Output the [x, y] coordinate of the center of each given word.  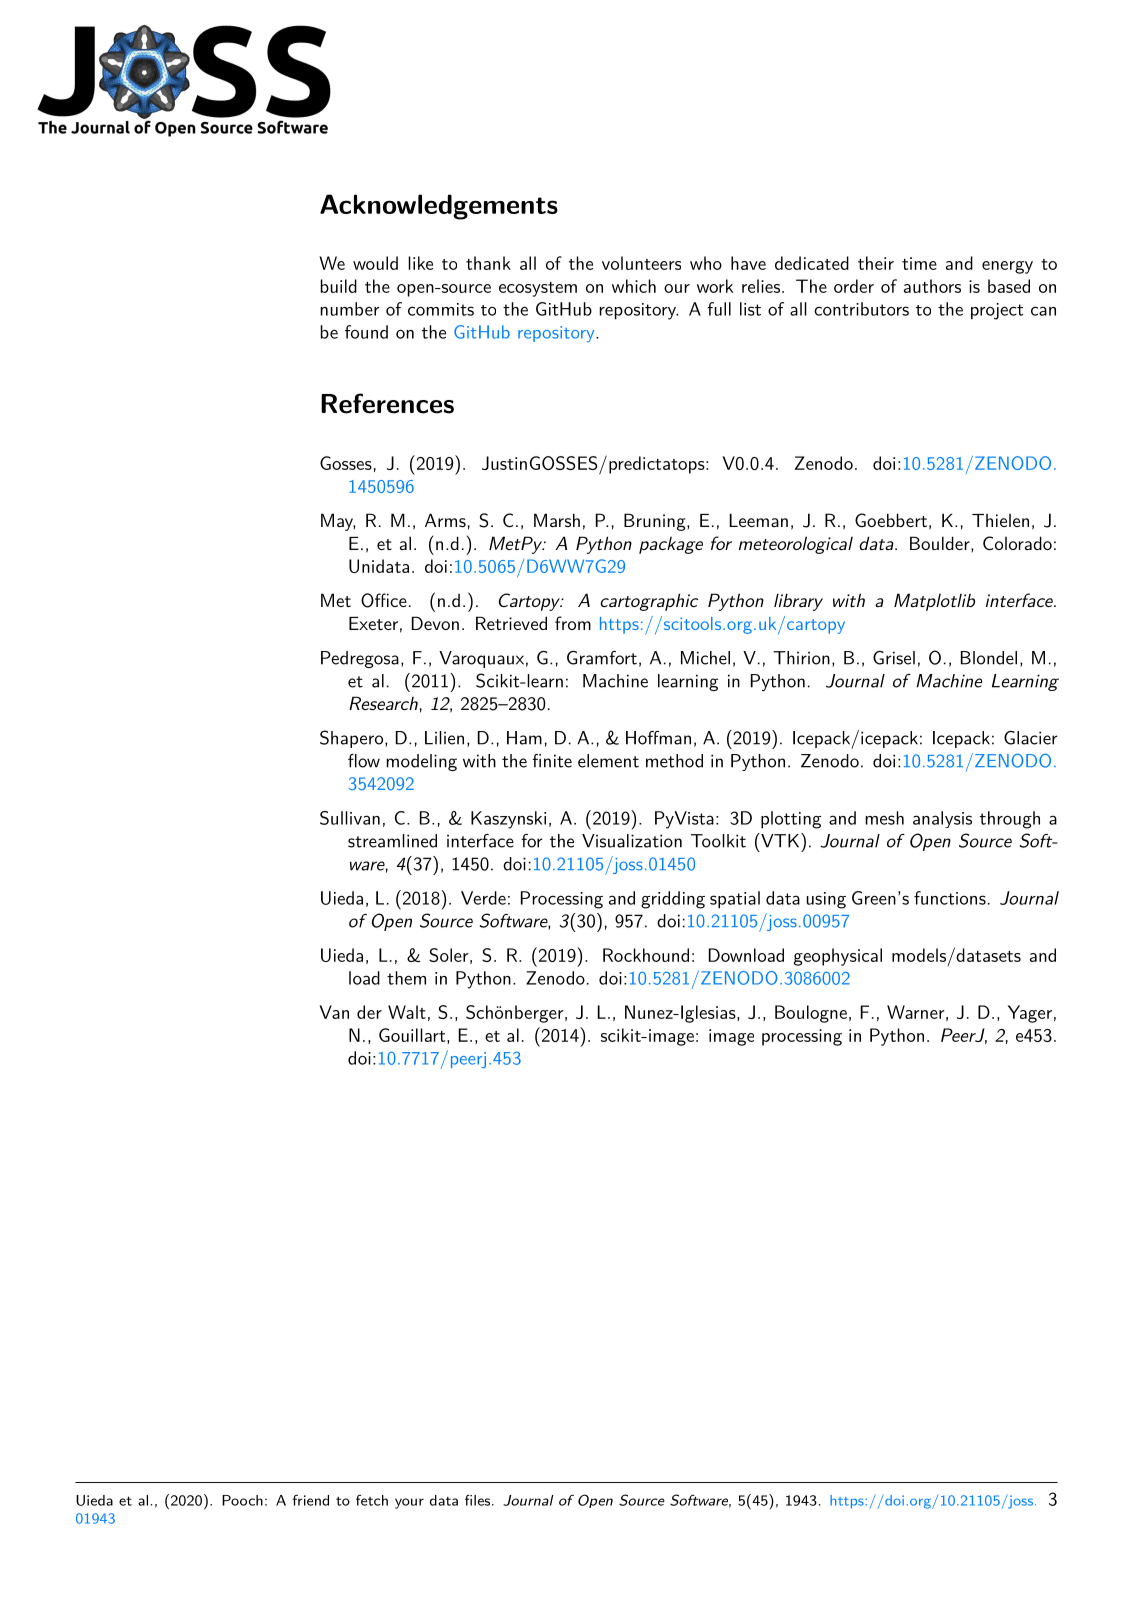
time [919, 263]
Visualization [632, 841]
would [375, 263]
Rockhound [646, 955]
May [338, 522]
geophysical [838, 957]
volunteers [641, 263]
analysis [942, 819]
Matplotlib [934, 602]
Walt [407, 1012]
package [671, 545]
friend [310, 1500]
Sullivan [350, 818]
